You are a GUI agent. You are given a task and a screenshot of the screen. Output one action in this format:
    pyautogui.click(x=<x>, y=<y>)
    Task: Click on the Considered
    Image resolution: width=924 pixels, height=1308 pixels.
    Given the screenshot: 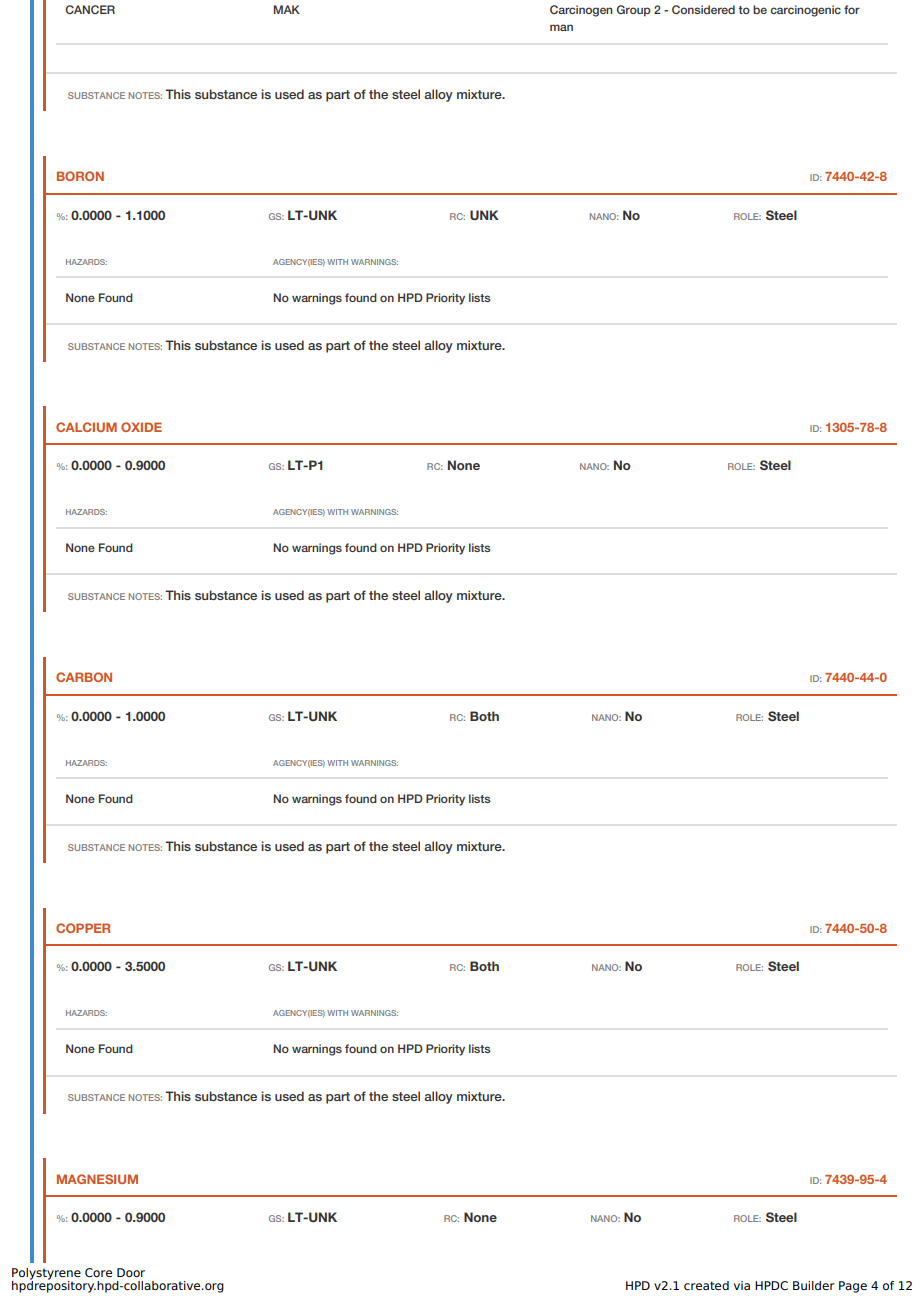 What is the action you would take?
    pyautogui.click(x=703, y=9)
